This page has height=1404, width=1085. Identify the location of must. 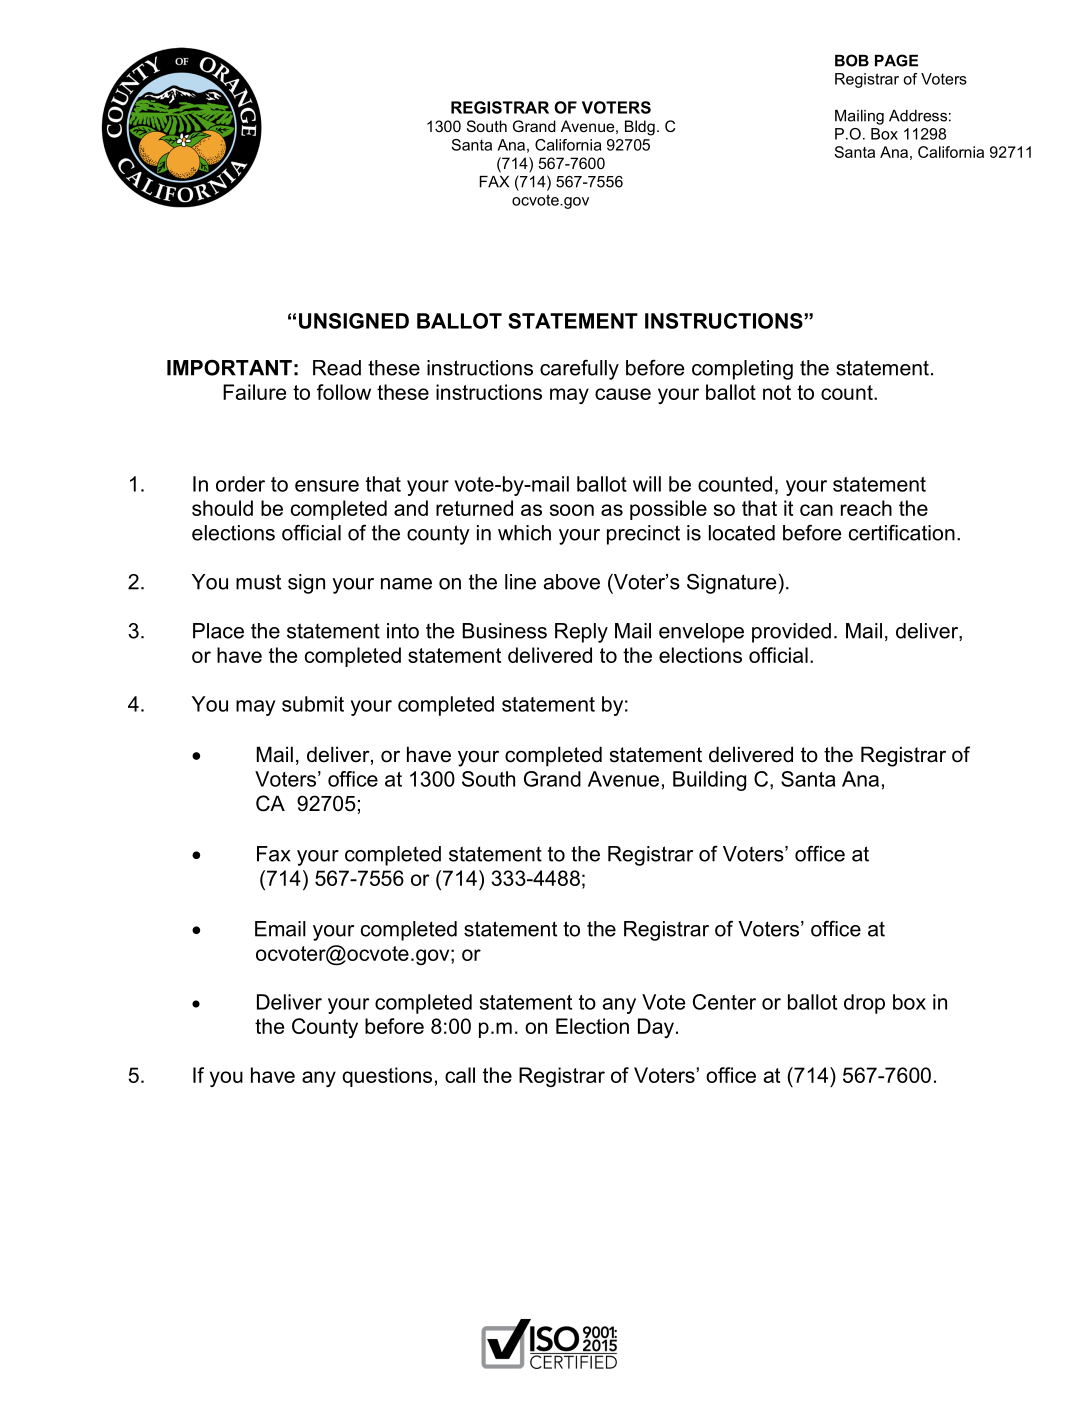
(258, 582).
